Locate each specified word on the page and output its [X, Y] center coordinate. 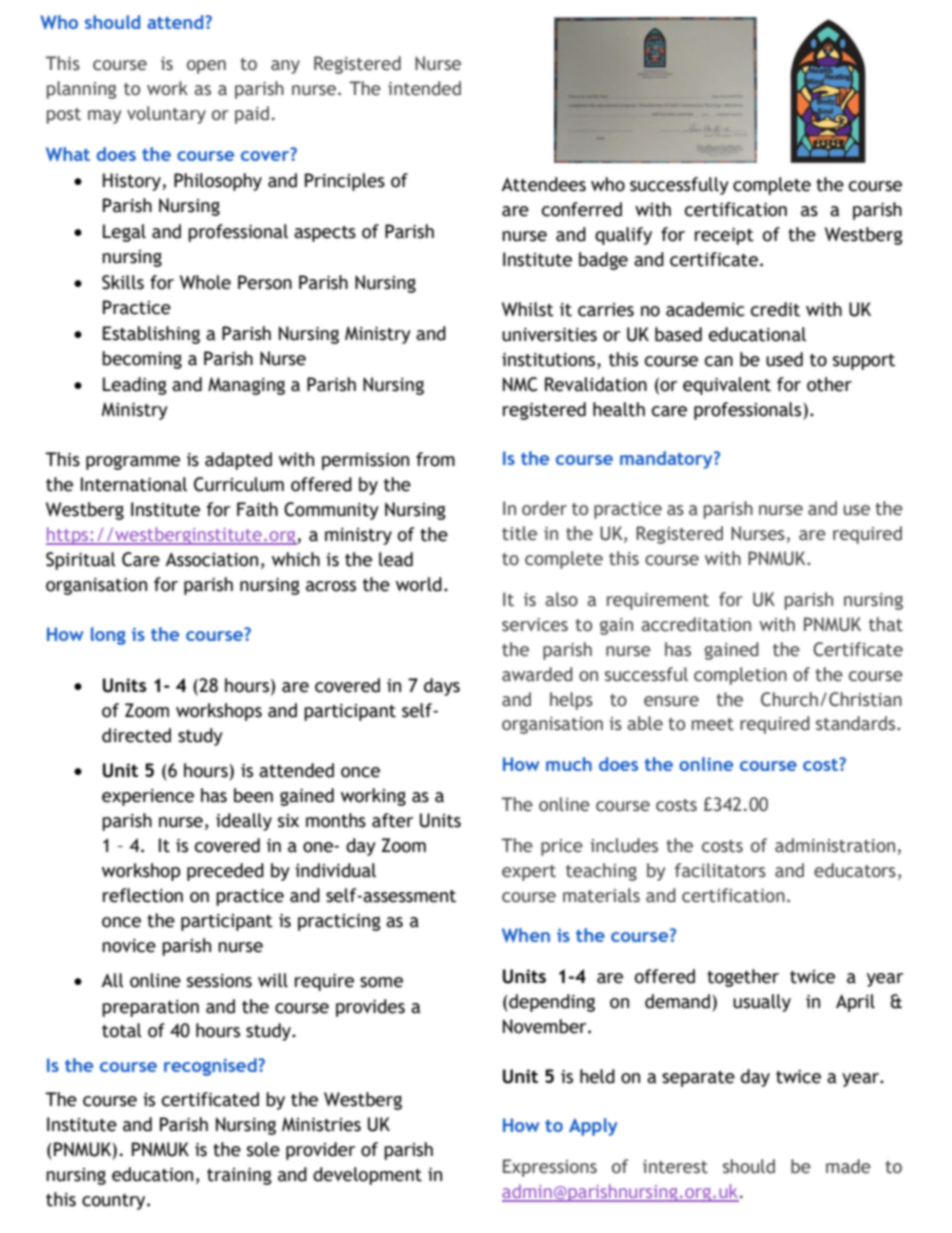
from [435, 459]
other [829, 384]
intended [424, 88]
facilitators [720, 870]
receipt [724, 236]
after [392, 820]
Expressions [550, 1168]
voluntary [166, 115]
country [115, 1202]
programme [133, 462]
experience [148, 797]
